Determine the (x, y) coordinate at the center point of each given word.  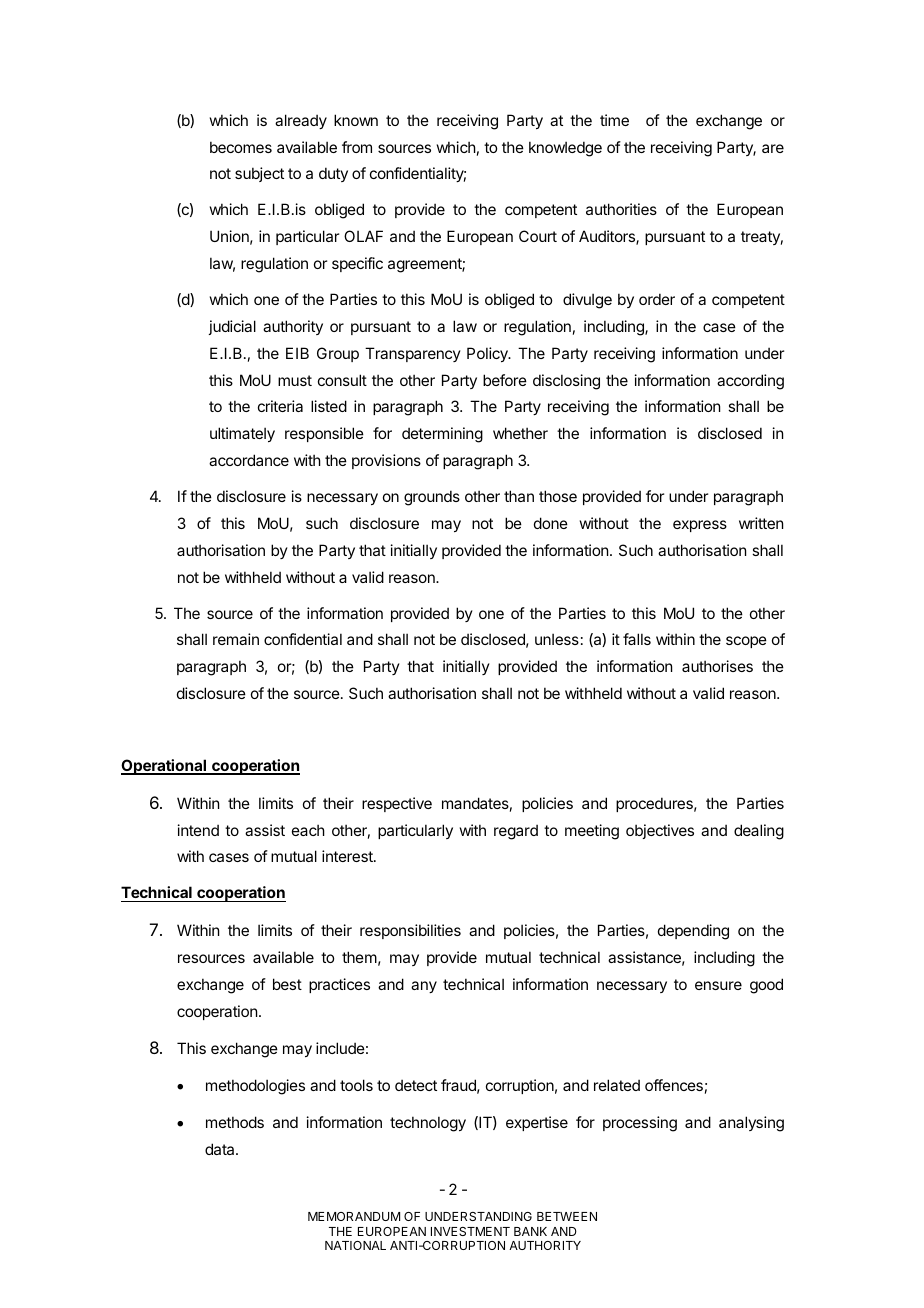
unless (557, 639)
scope (746, 642)
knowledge (565, 149)
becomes (241, 147)
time (614, 120)
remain (236, 639)
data (221, 1149)
